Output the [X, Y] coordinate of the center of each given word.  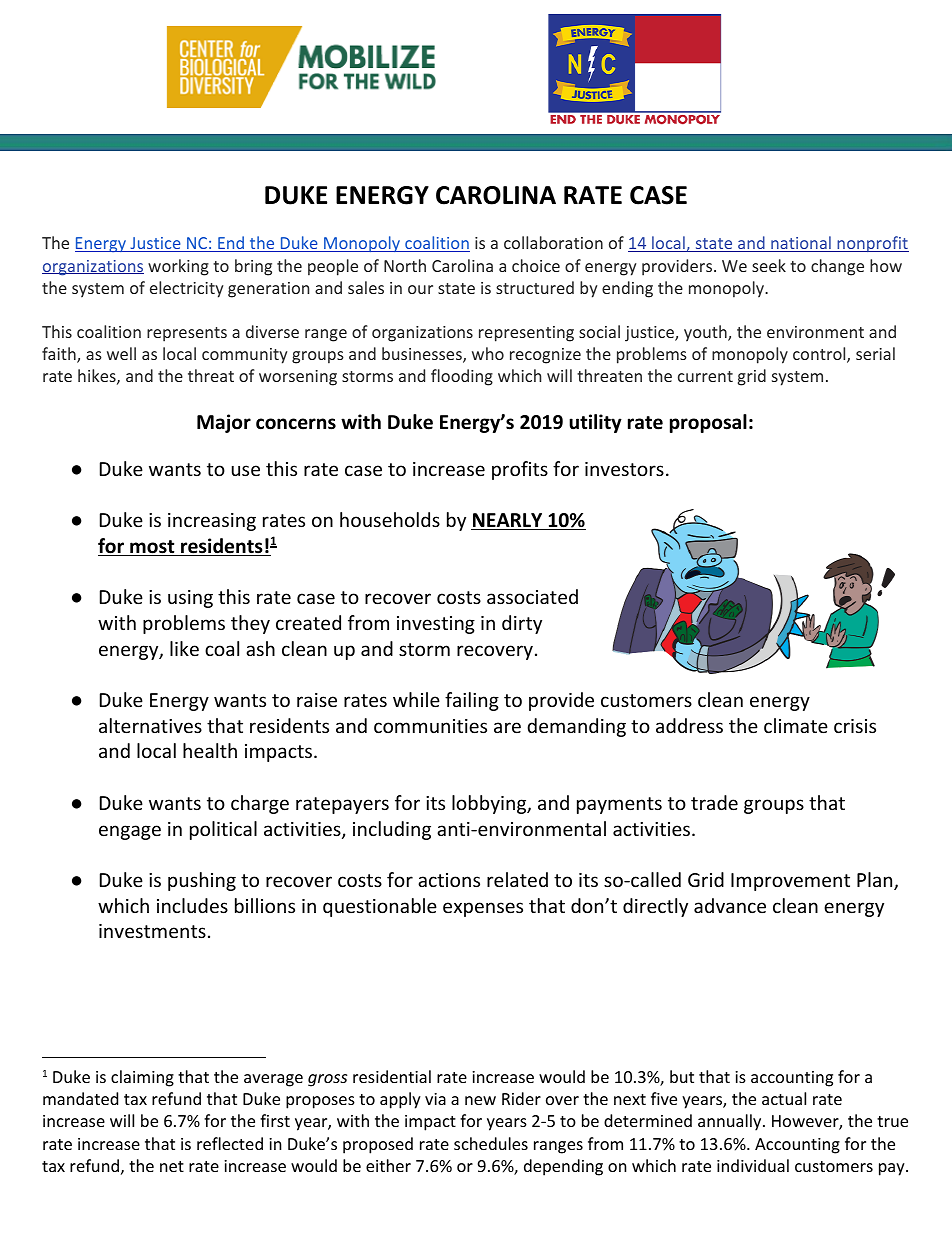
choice [536, 265]
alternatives [150, 725]
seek [769, 265]
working [178, 267]
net [172, 1166]
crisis [855, 726]
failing [472, 701]
